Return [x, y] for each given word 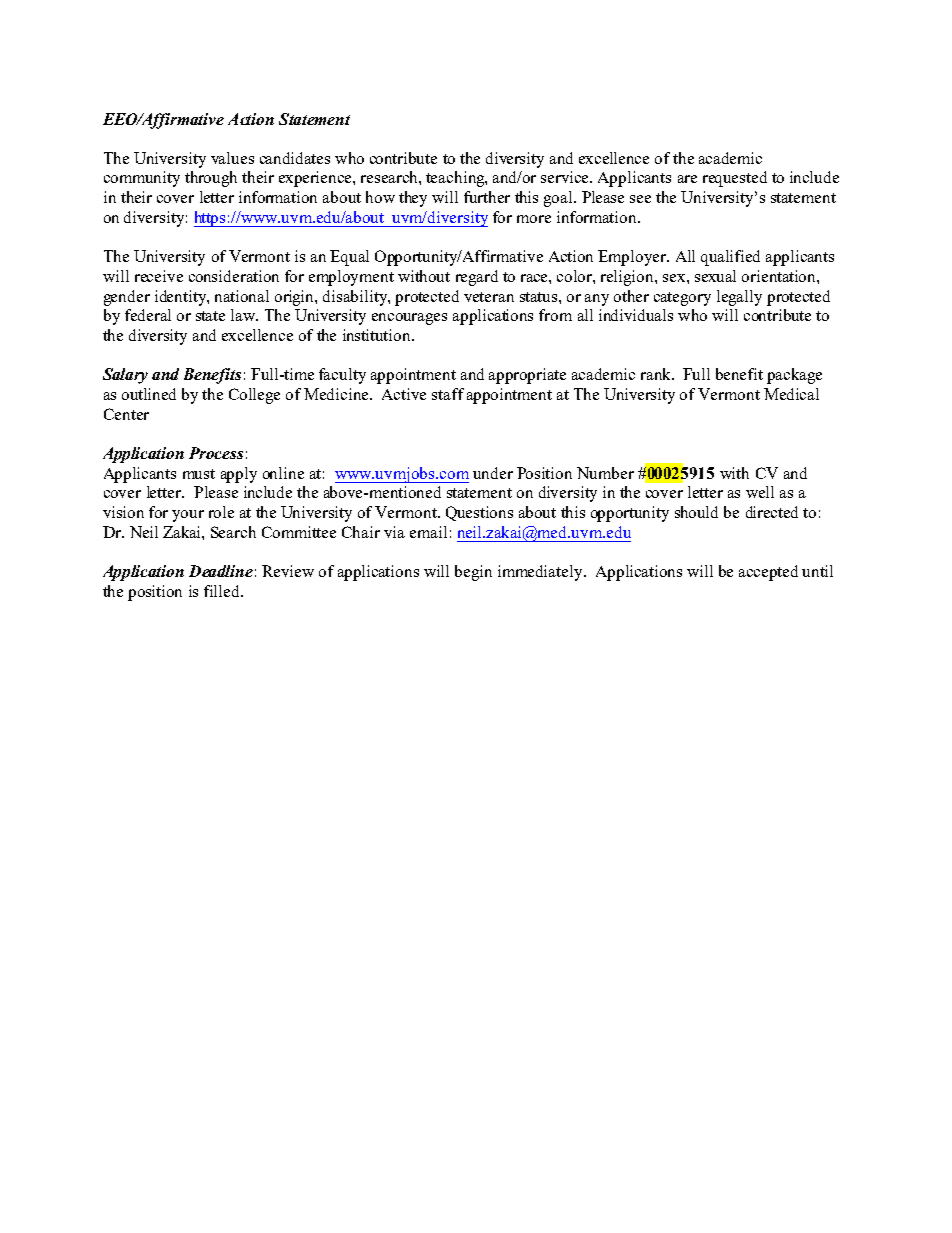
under [493, 473]
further [487, 197]
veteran [489, 297]
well [760, 492]
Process [216, 453]
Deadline [221, 571]
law [244, 315]
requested [735, 179]
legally [739, 298]
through [211, 179]
